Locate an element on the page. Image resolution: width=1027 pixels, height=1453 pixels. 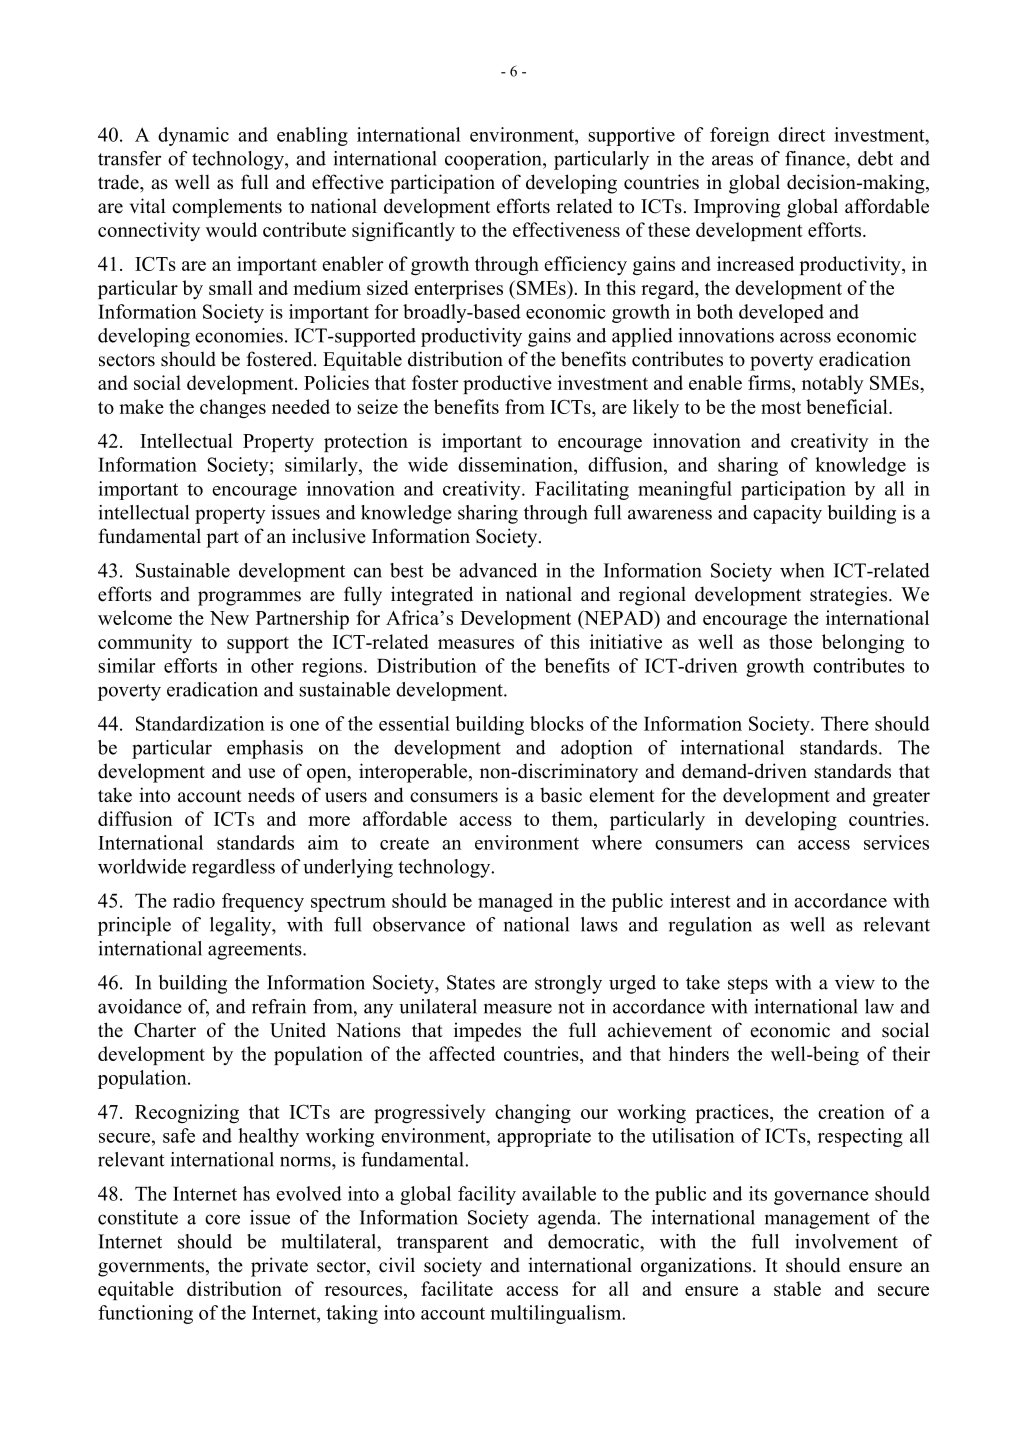
facilitate is located at coordinates (457, 1288).
